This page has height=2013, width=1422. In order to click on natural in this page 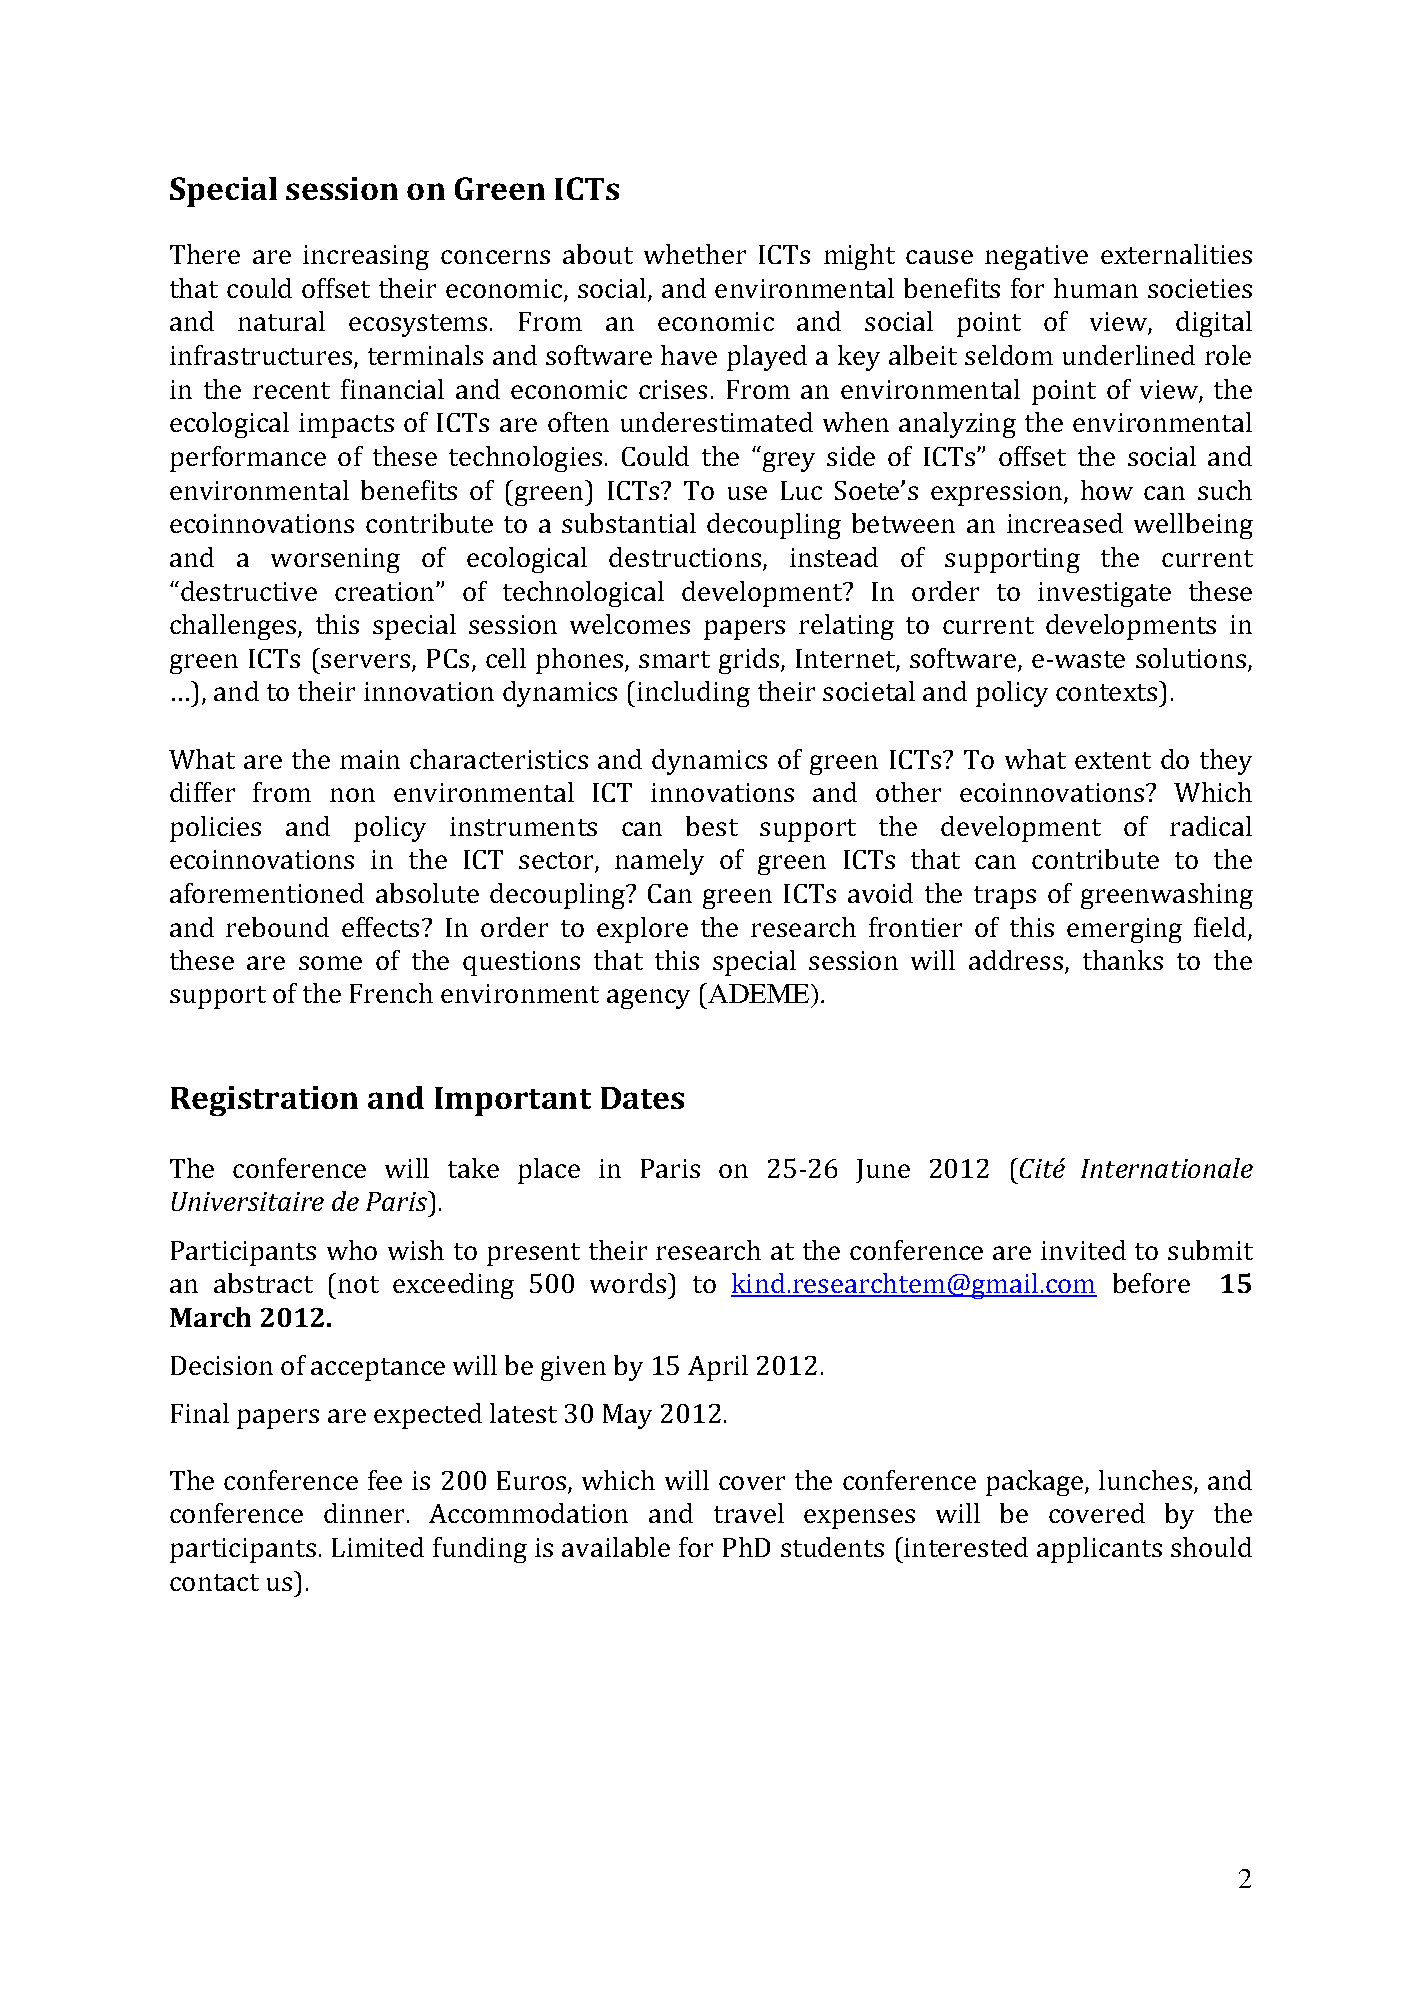, I will do `click(281, 321)`.
